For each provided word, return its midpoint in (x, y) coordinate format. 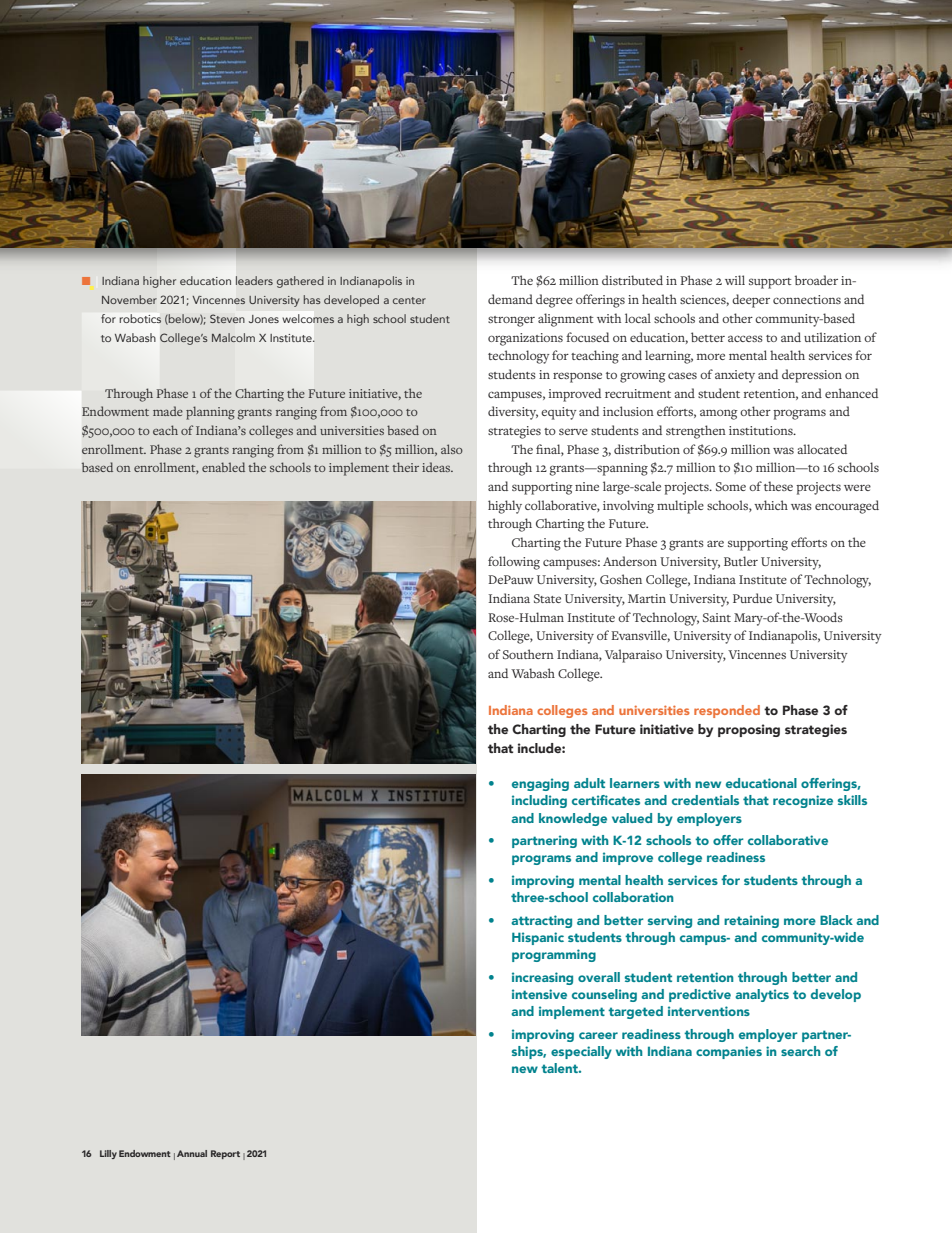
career (598, 1035)
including (539, 801)
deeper (751, 301)
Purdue (752, 598)
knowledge (573, 819)
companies (729, 1052)
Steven (227, 318)
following (514, 563)
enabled (223, 467)
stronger (511, 321)
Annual (192, 1153)
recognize (803, 801)
